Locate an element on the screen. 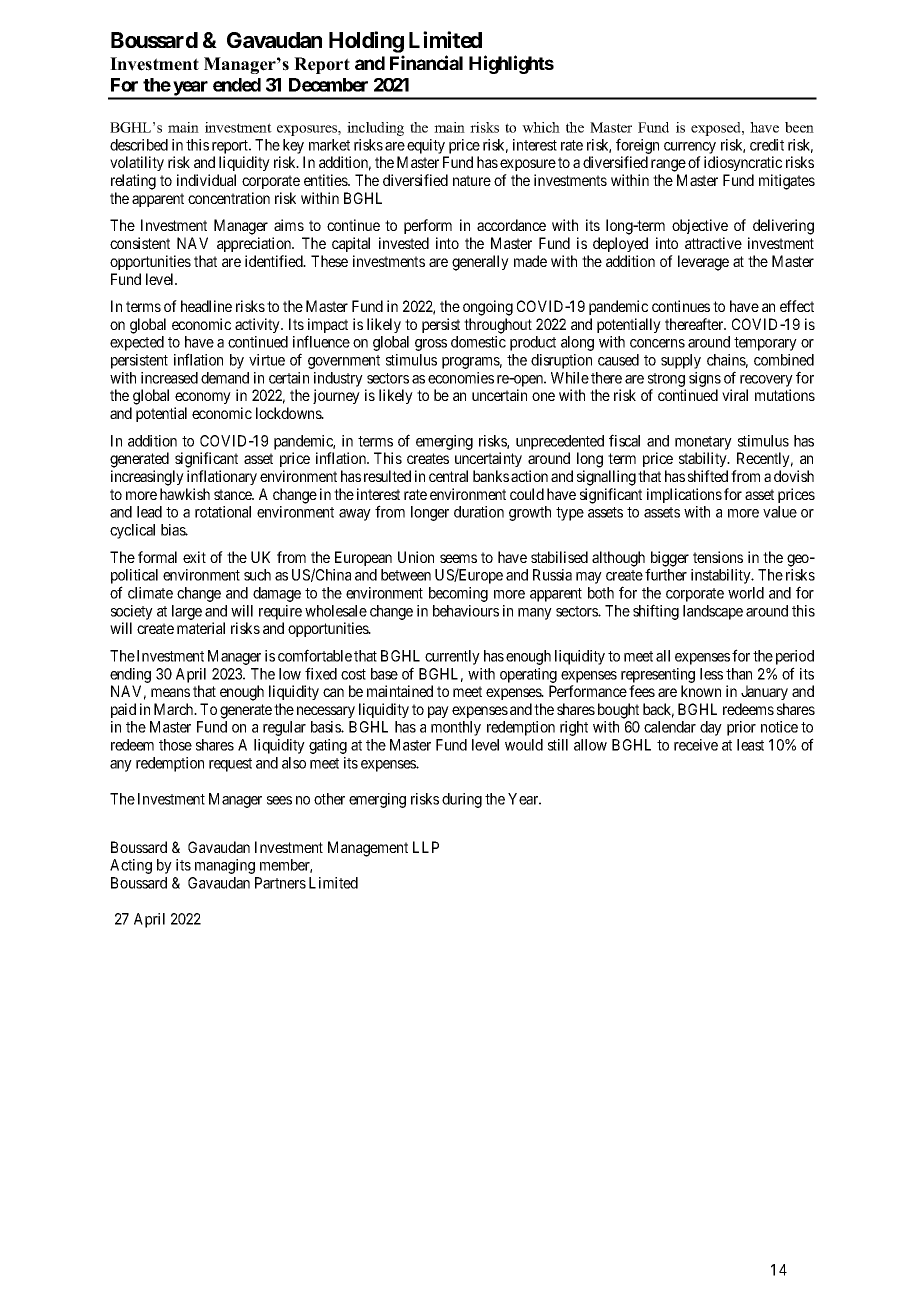 Image resolution: width=924 pixels, height=1307 pixels. Financial is located at coordinates (426, 62).
